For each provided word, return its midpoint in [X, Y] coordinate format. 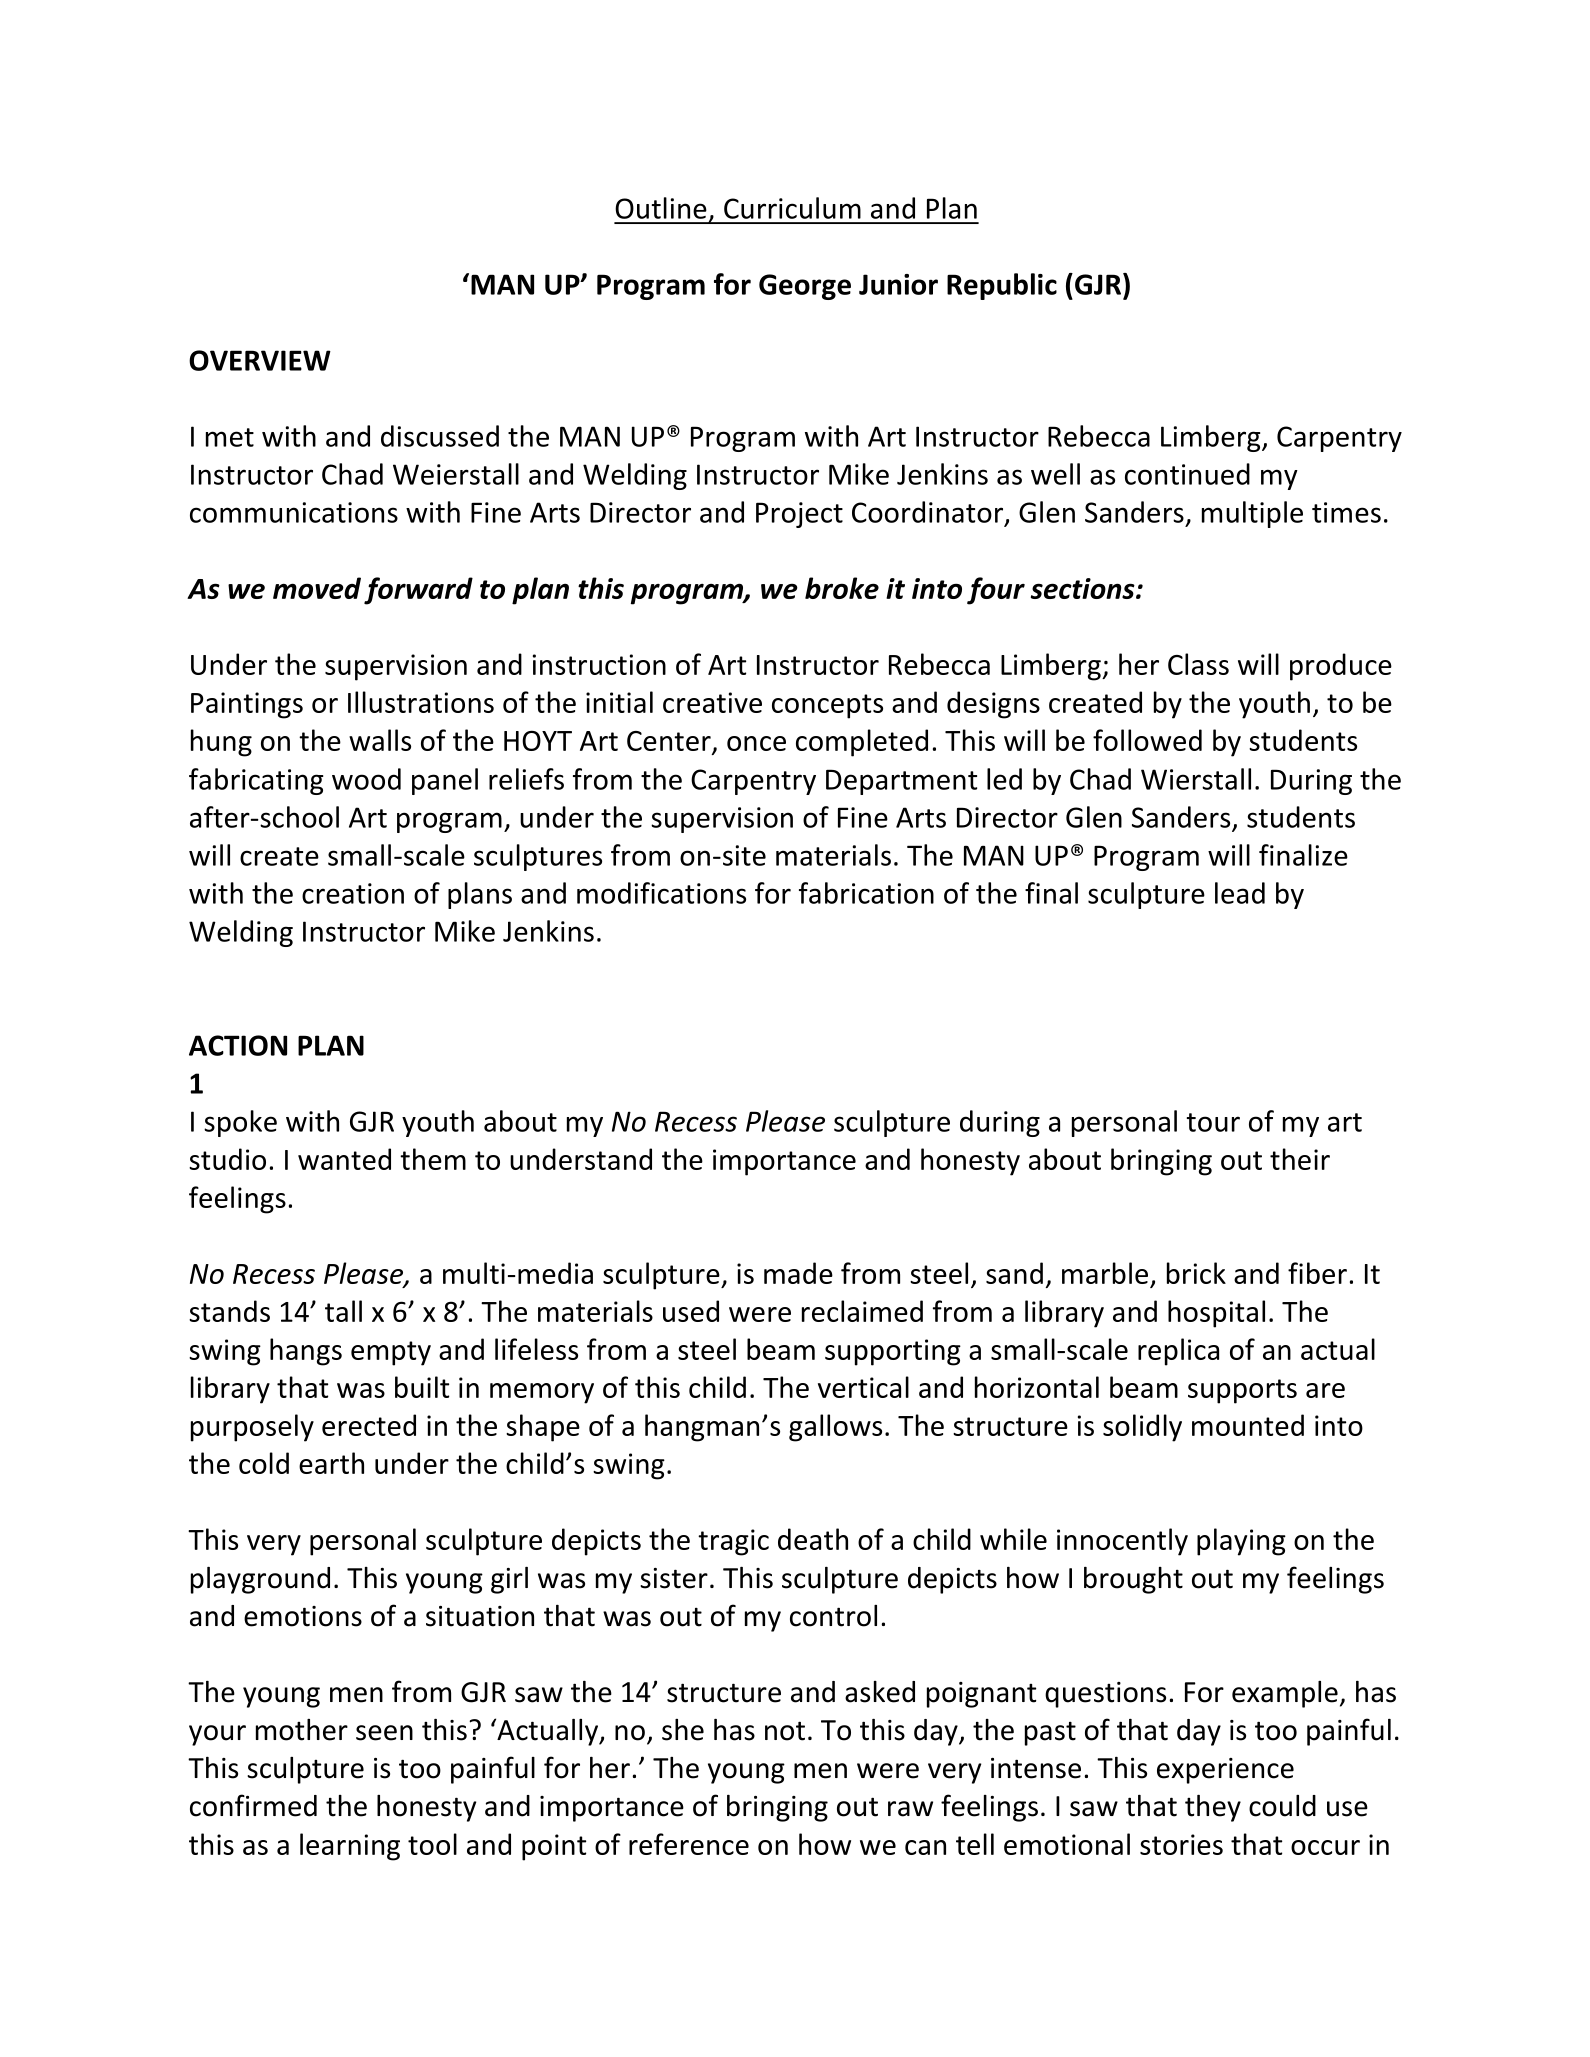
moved [317, 588]
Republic [1002, 286]
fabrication [866, 893]
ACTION [238, 1045]
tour [1213, 1122]
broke [842, 588]
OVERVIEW [260, 360]
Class [1198, 664]
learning [350, 1847]
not [785, 1731]
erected [369, 1425]
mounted [1248, 1425]
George [805, 287]
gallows [835, 1428]
